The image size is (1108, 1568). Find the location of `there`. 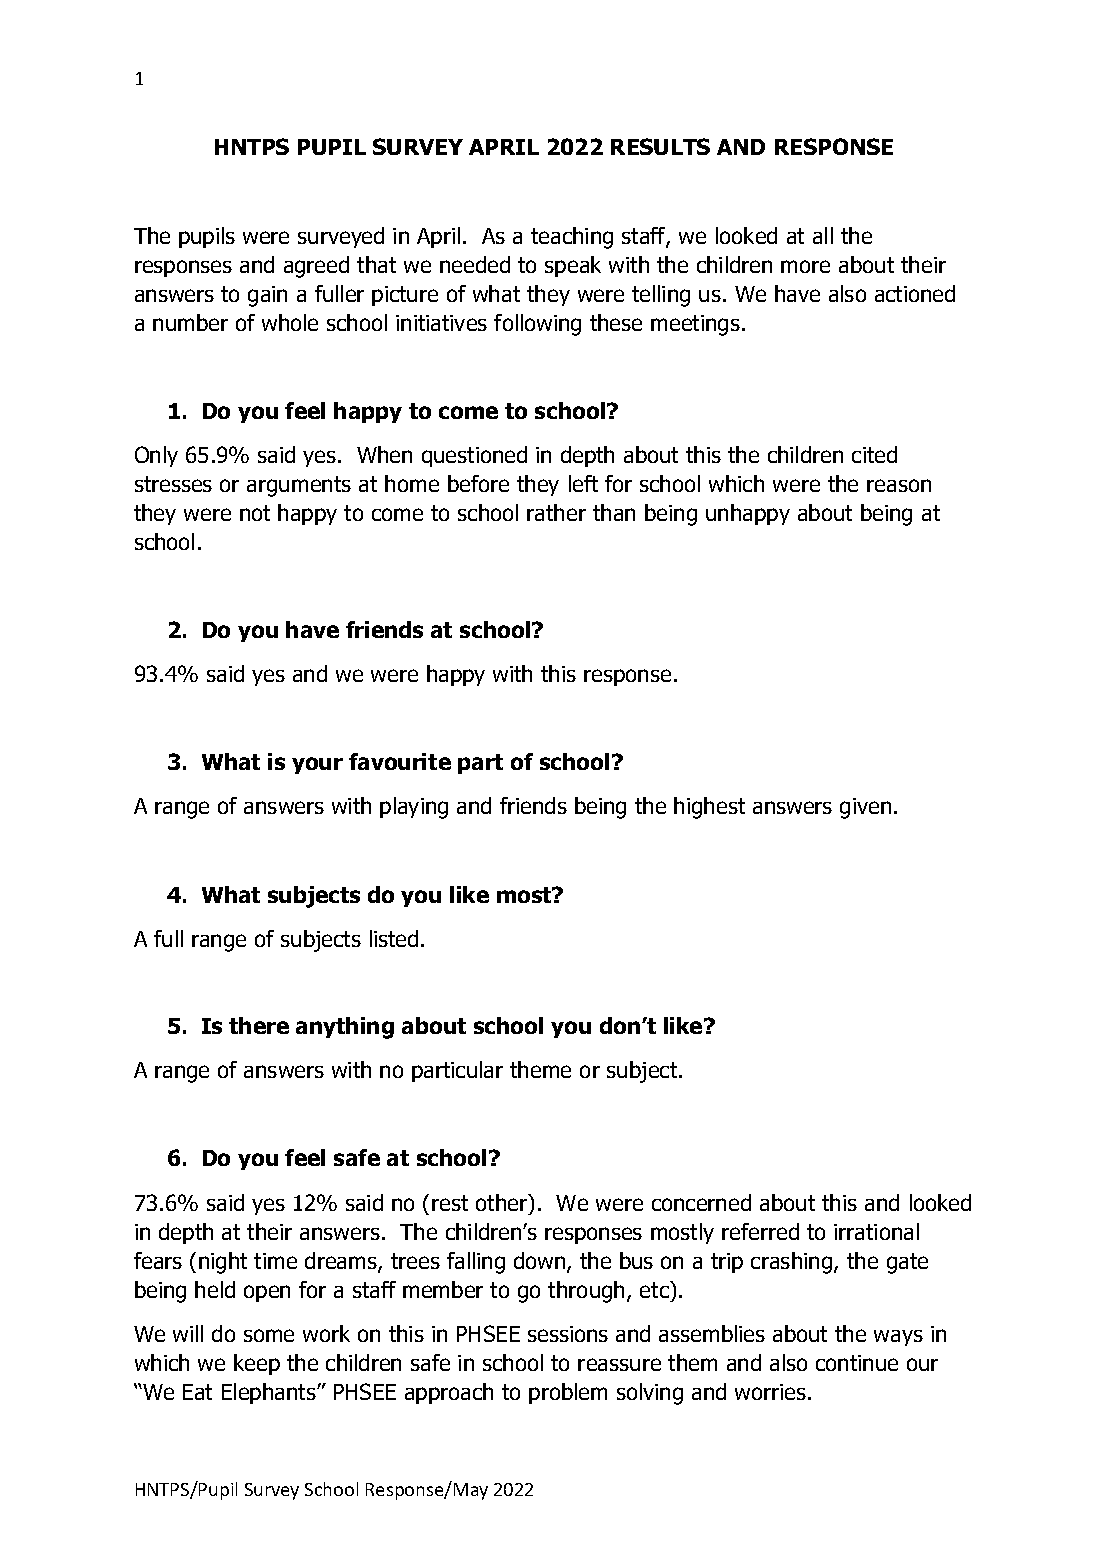

there is located at coordinates (259, 1025).
